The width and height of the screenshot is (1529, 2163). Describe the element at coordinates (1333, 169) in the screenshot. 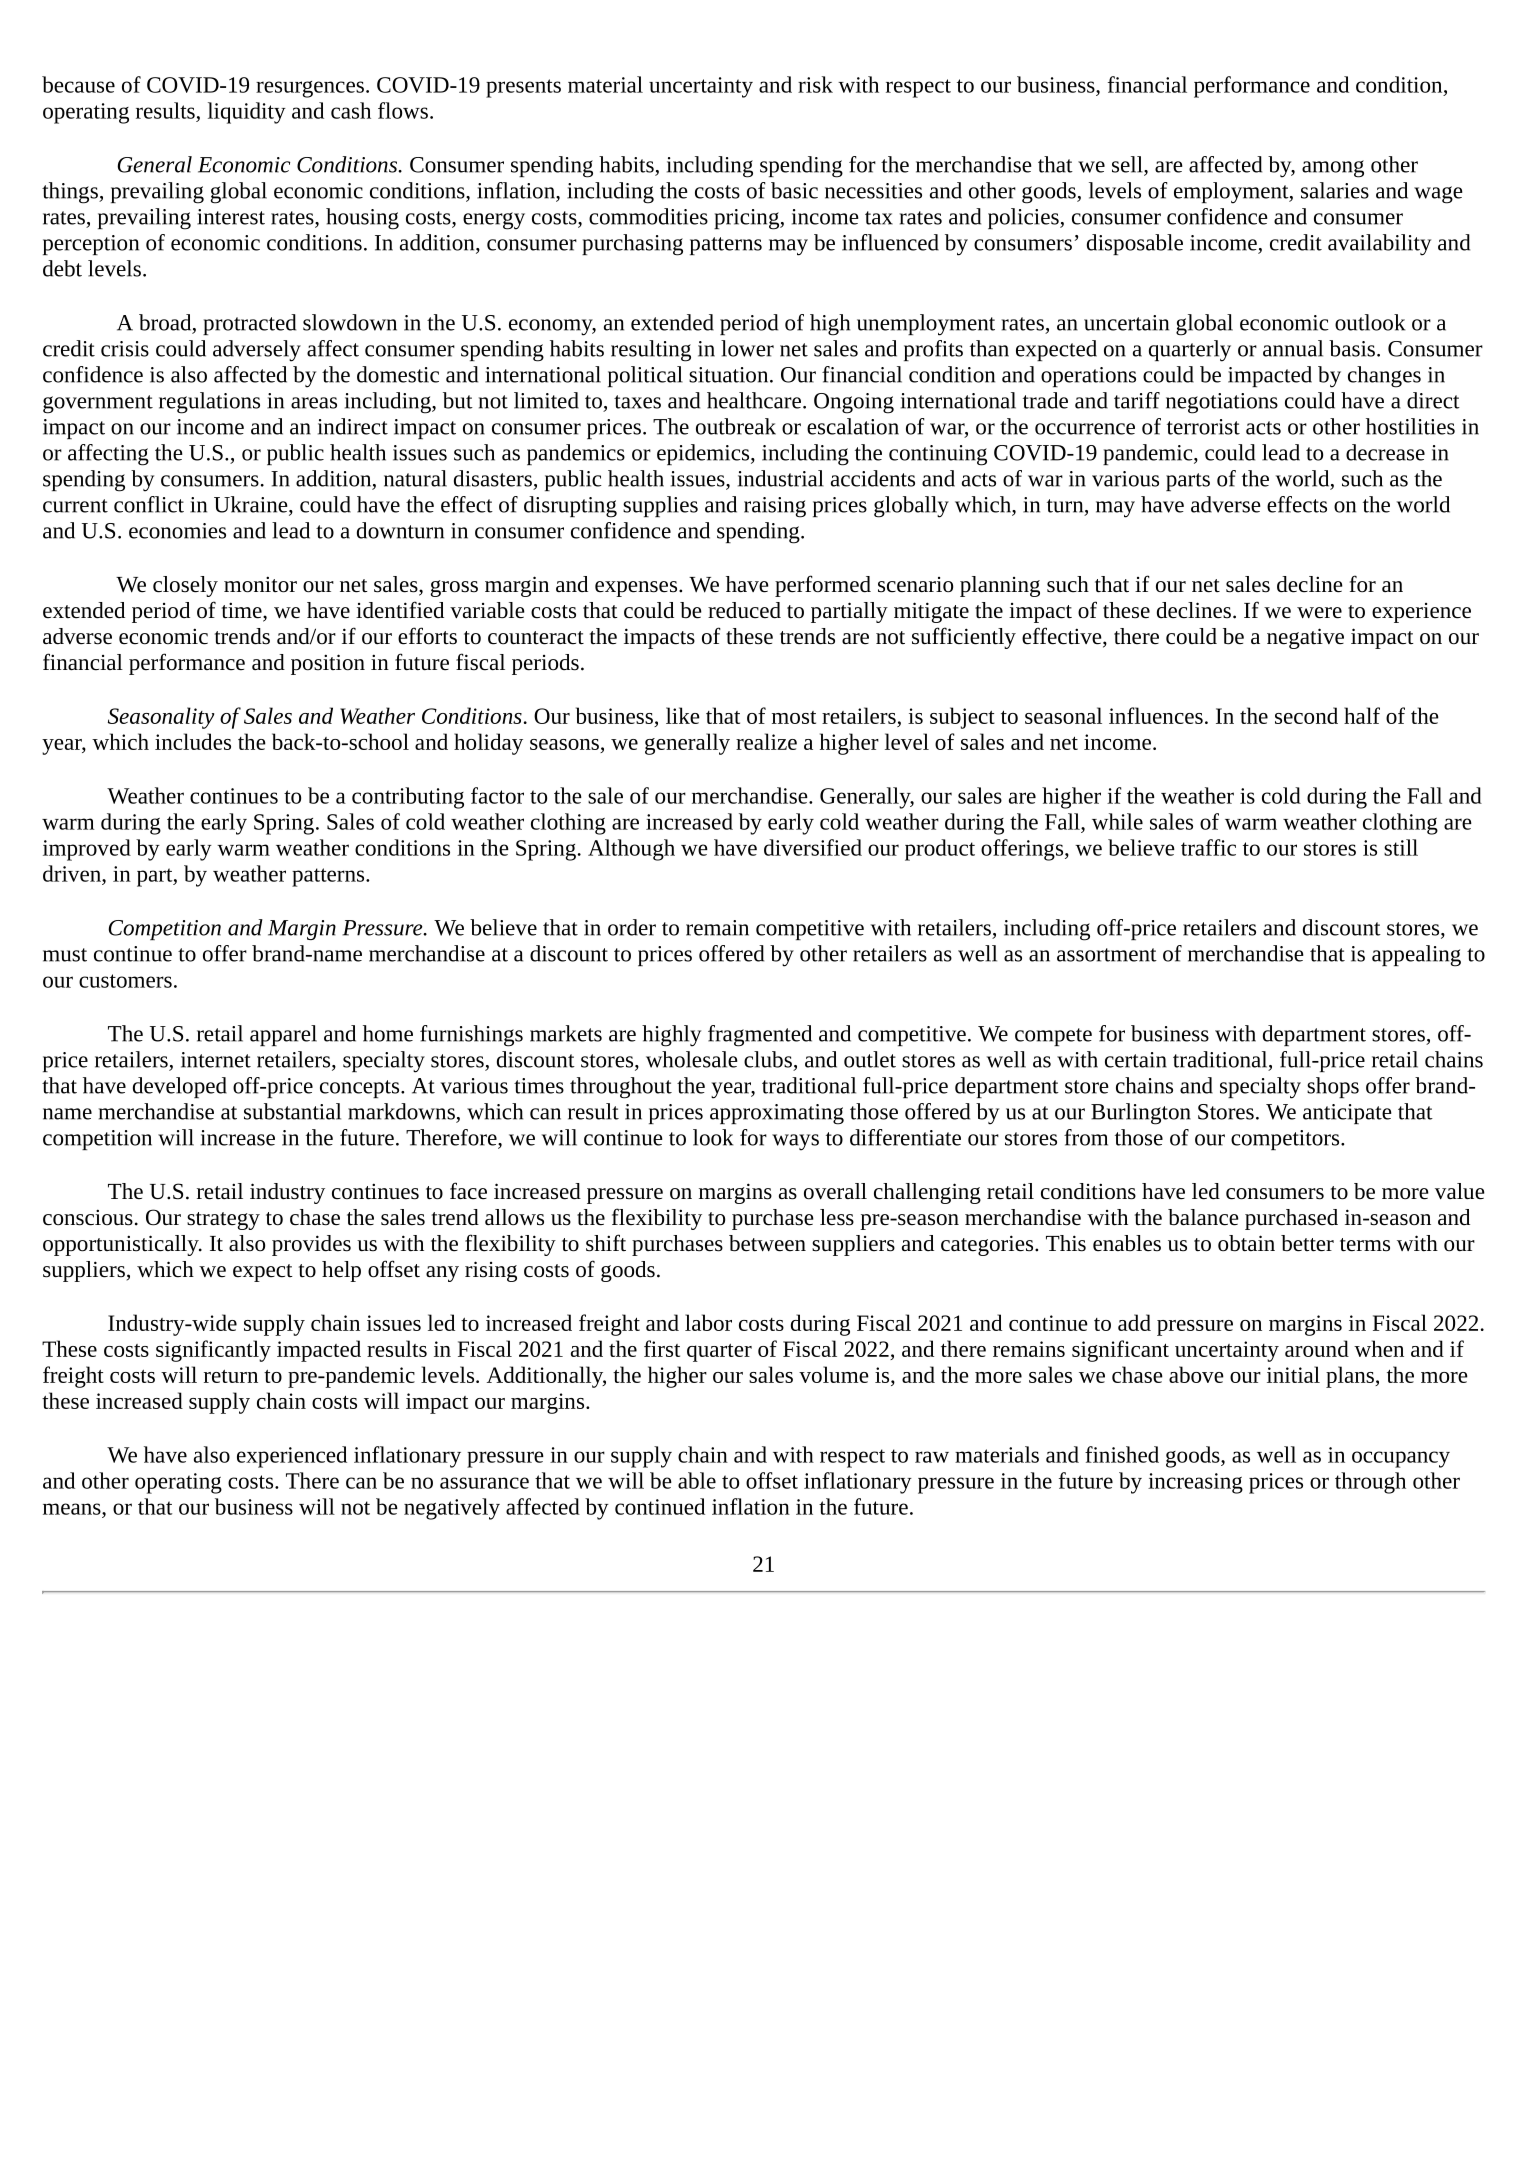

I see `among` at that location.
